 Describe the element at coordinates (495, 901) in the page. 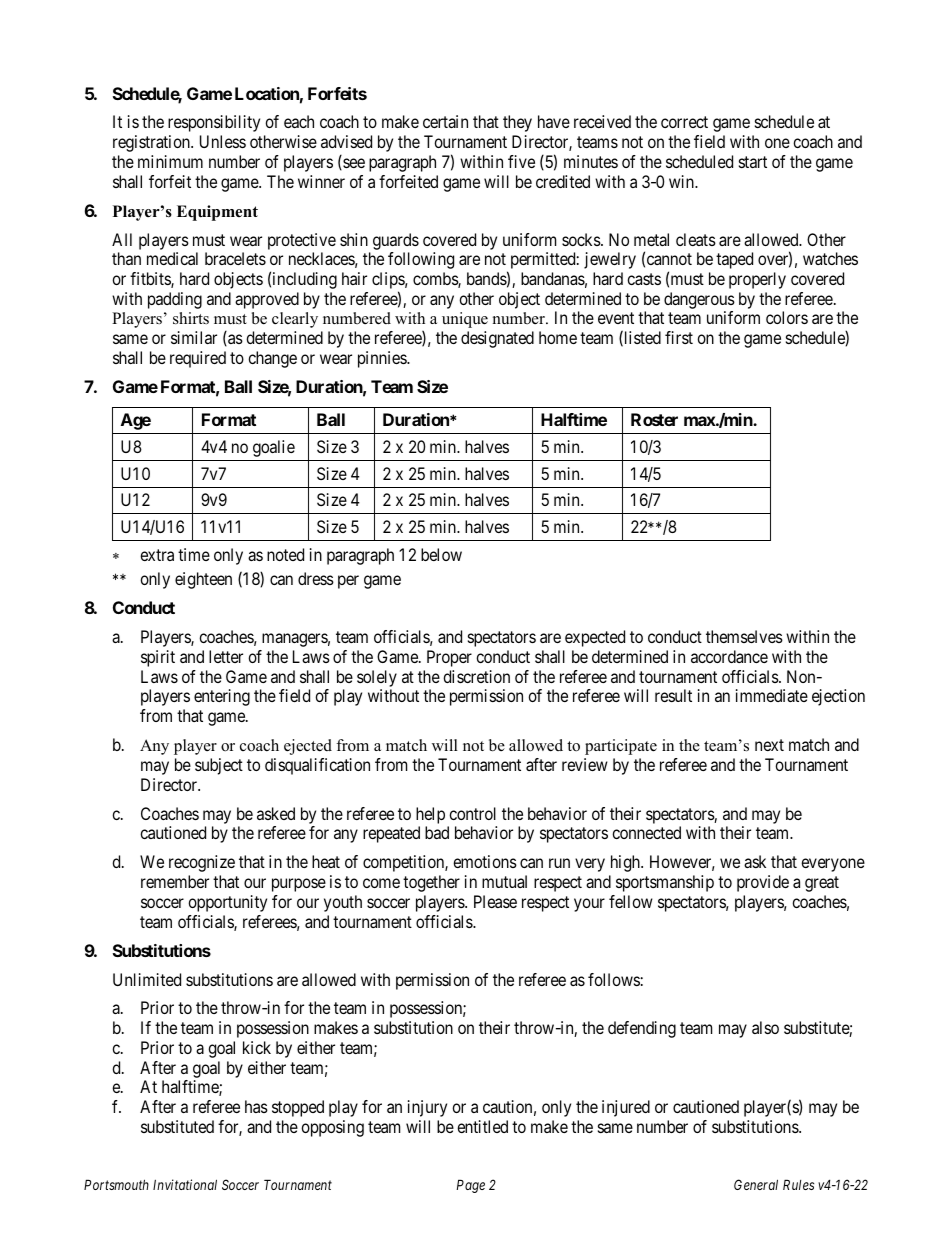

I see `Please` at that location.
